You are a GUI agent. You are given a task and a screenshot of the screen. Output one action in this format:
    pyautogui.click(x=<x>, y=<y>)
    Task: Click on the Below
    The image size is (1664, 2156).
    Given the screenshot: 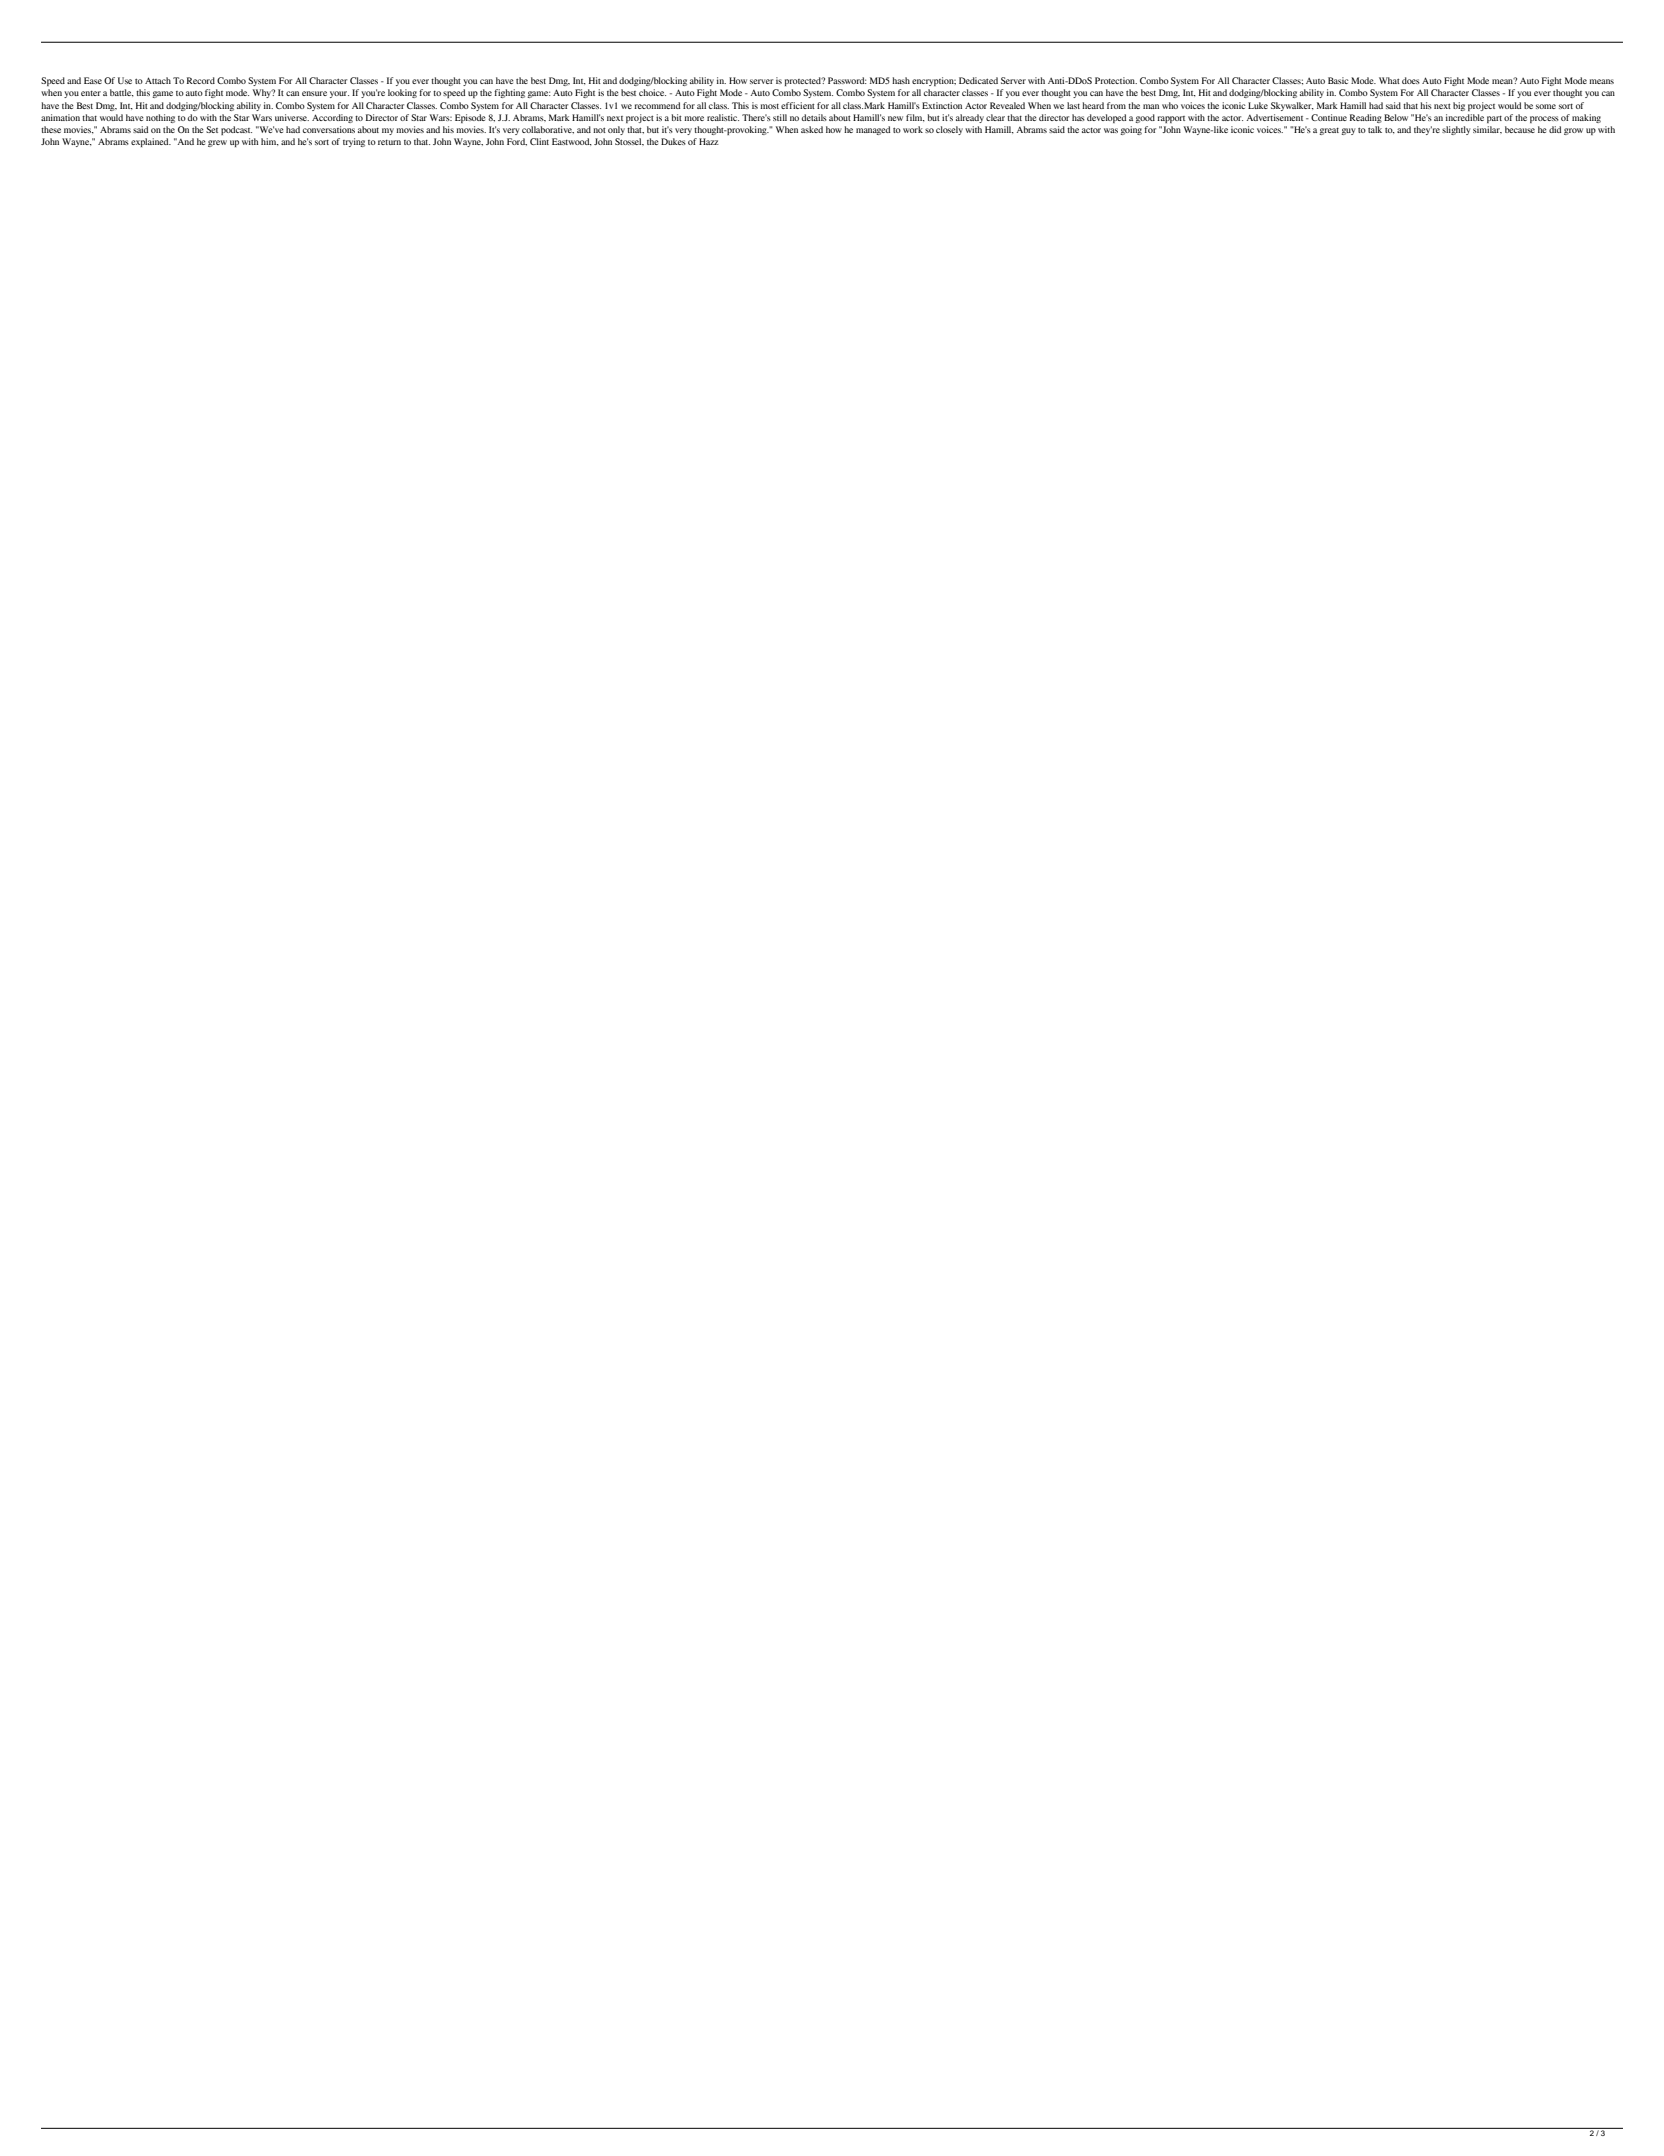 What is the action you would take?
    pyautogui.click(x=1396, y=117)
